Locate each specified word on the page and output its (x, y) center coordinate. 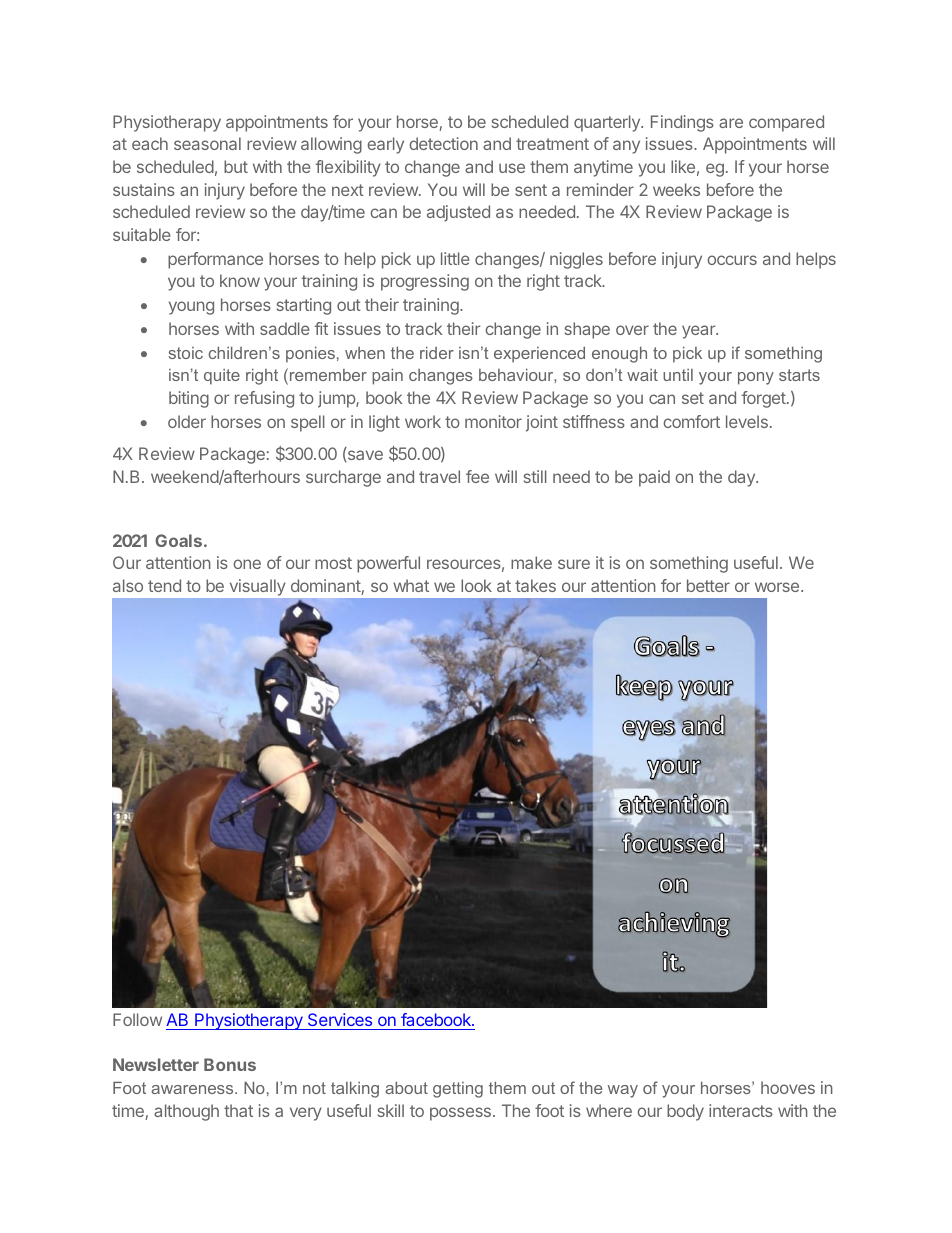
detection (443, 143)
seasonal (207, 143)
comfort (691, 421)
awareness (193, 1089)
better (708, 585)
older (187, 421)
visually (257, 587)
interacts (741, 1110)
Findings (682, 123)
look (476, 585)
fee (477, 476)
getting (458, 1090)
